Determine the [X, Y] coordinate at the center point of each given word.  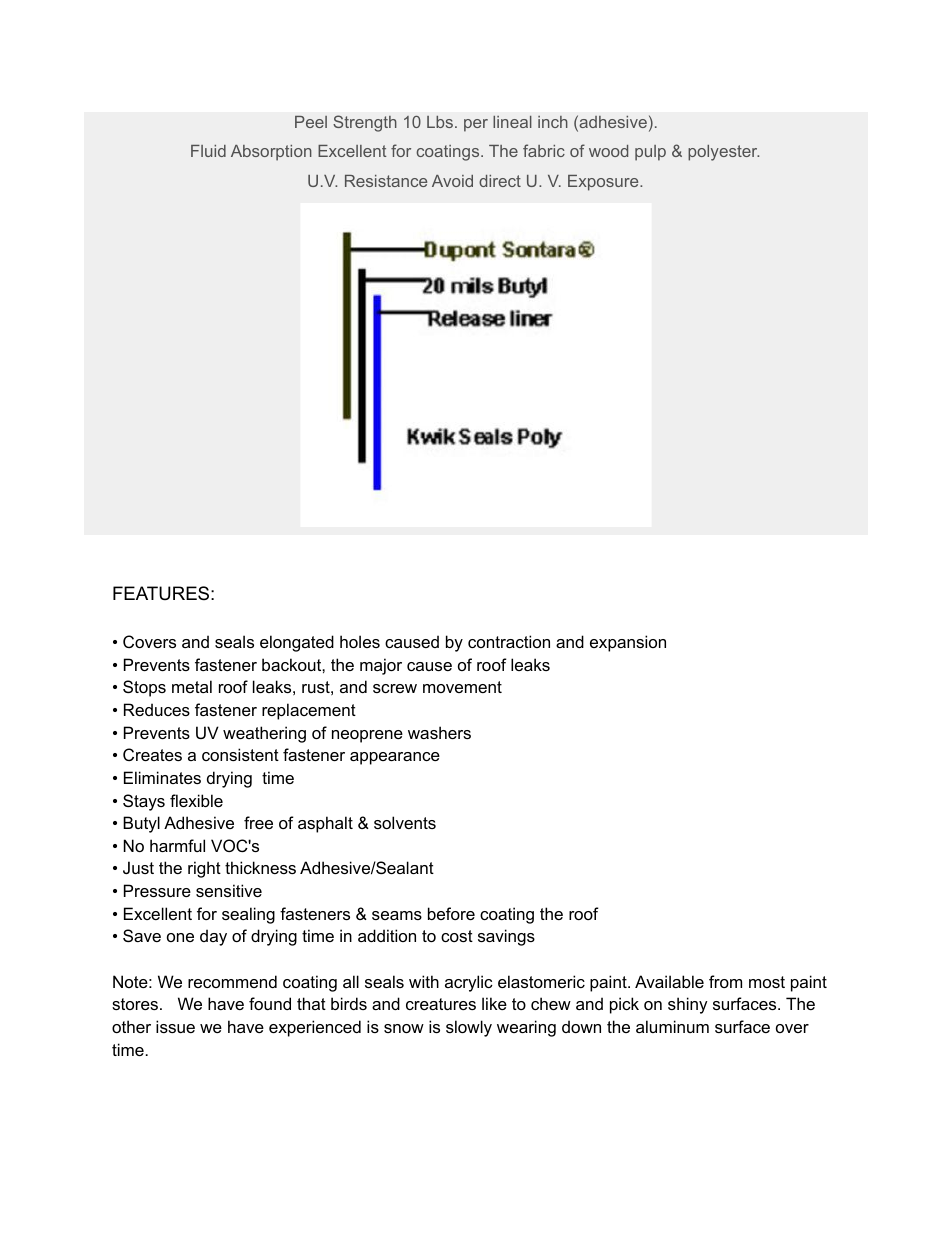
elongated [297, 643]
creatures [441, 1004]
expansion [628, 643]
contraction [509, 641]
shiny [688, 1005]
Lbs [440, 122]
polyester [723, 153]
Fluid [208, 151]
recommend [232, 981]
